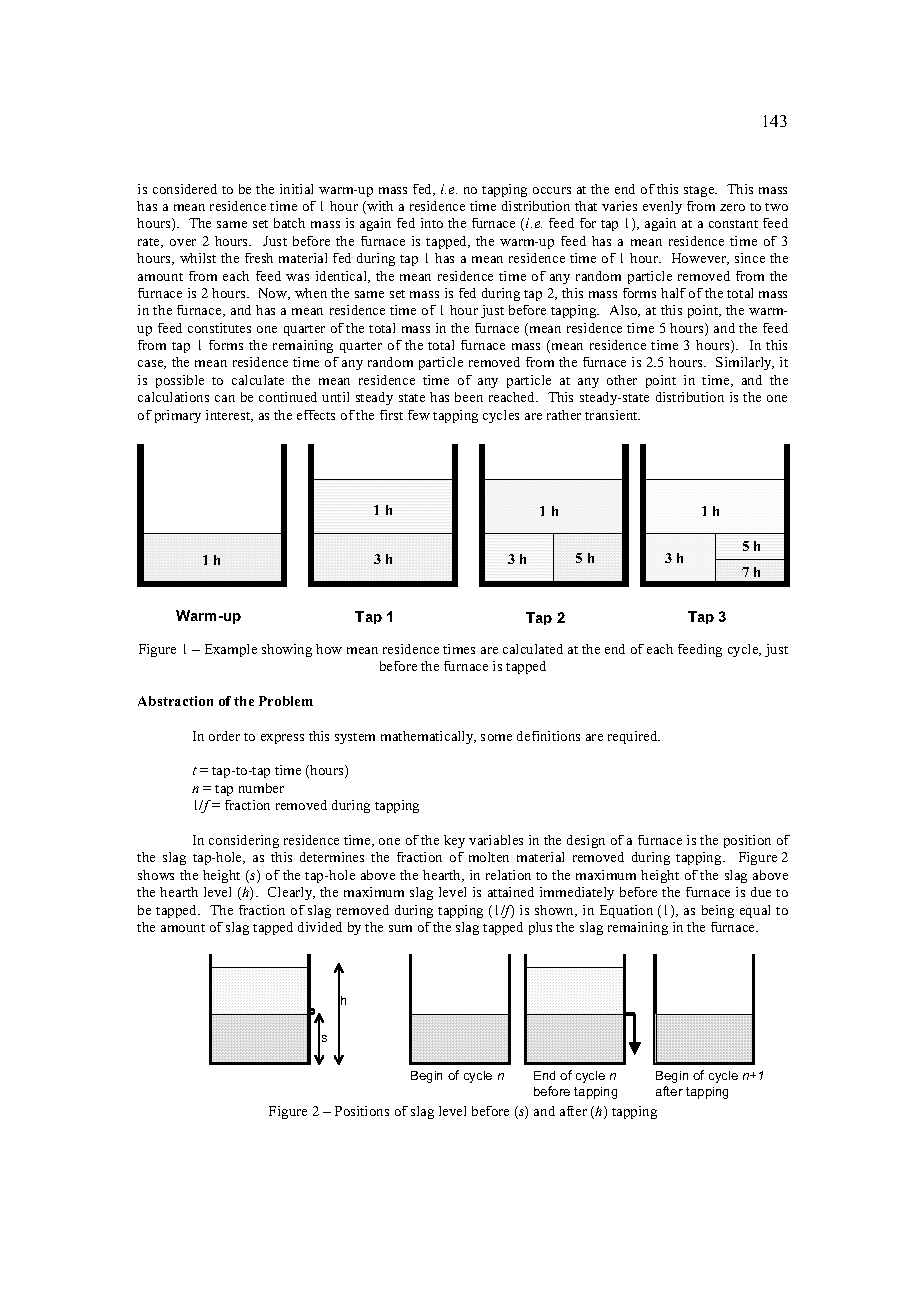  I want to click on required, so click(634, 737).
